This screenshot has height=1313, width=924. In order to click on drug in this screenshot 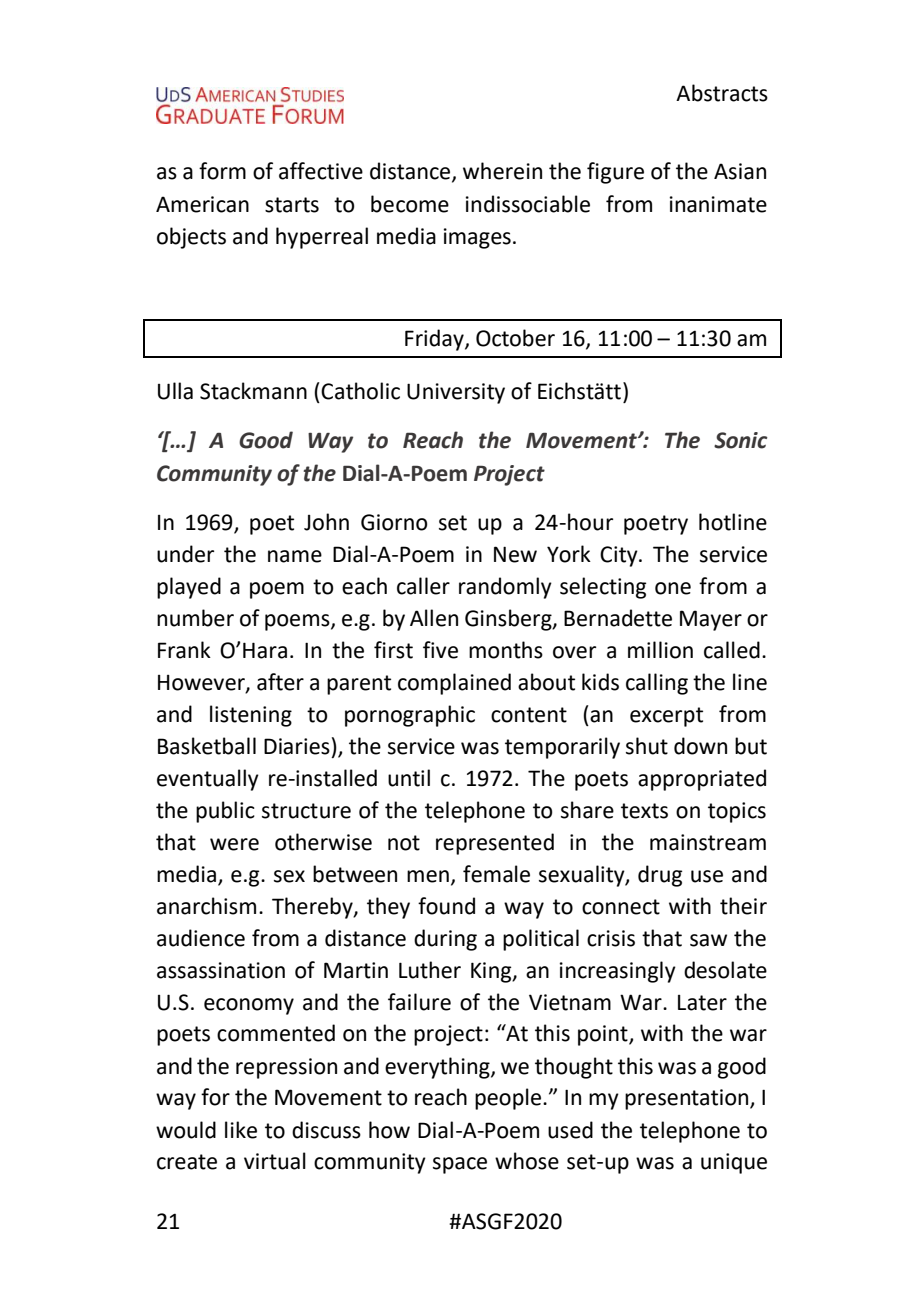, I will do `click(660, 876)`.
